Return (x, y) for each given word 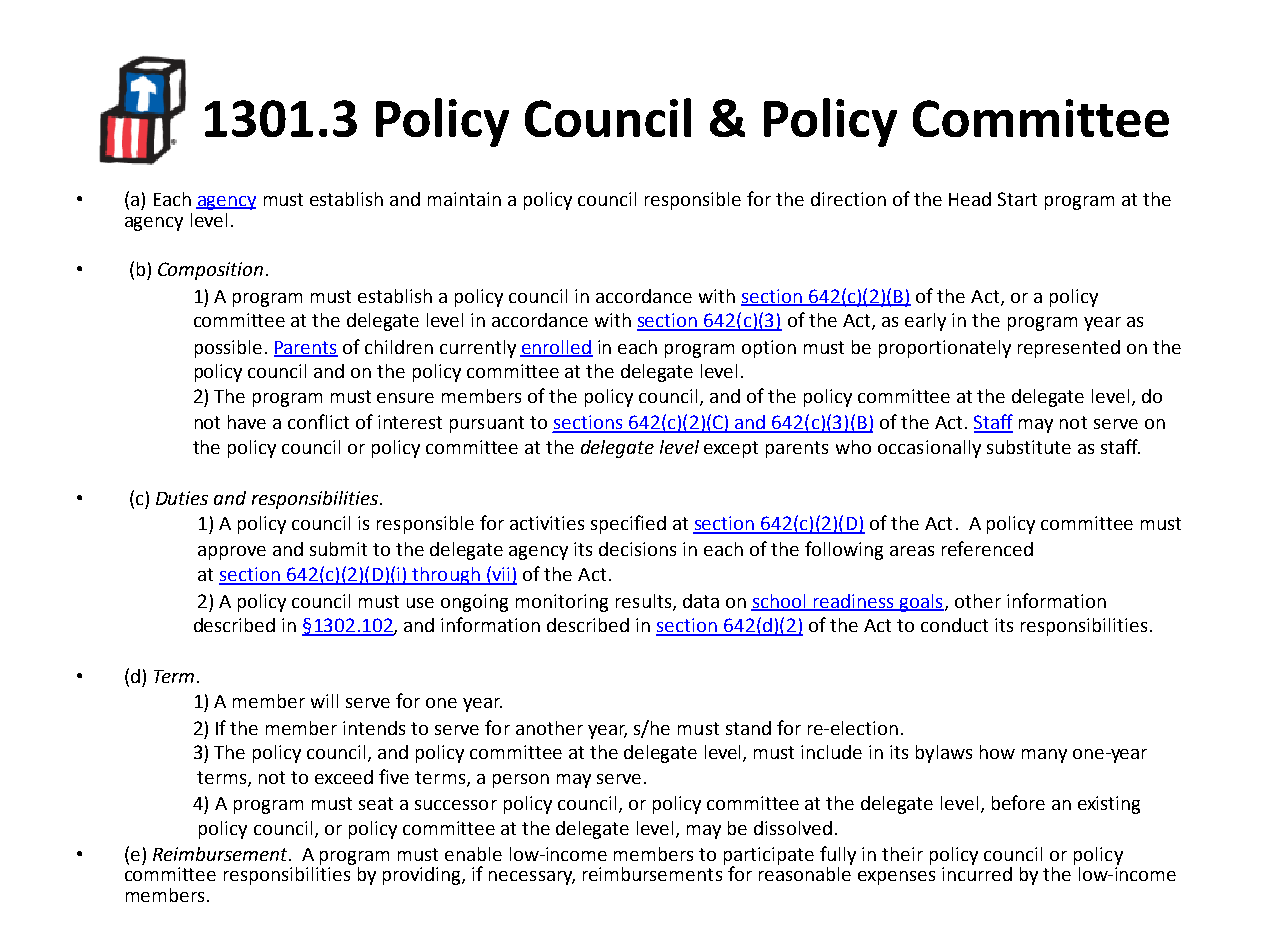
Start (1017, 199)
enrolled (556, 348)
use (420, 603)
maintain (464, 199)
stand (748, 728)
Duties (182, 498)
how (997, 752)
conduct (954, 625)
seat (376, 803)
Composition (210, 271)
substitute (1029, 447)
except (731, 449)
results (645, 602)
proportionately (945, 349)
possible (228, 349)
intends (374, 728)
